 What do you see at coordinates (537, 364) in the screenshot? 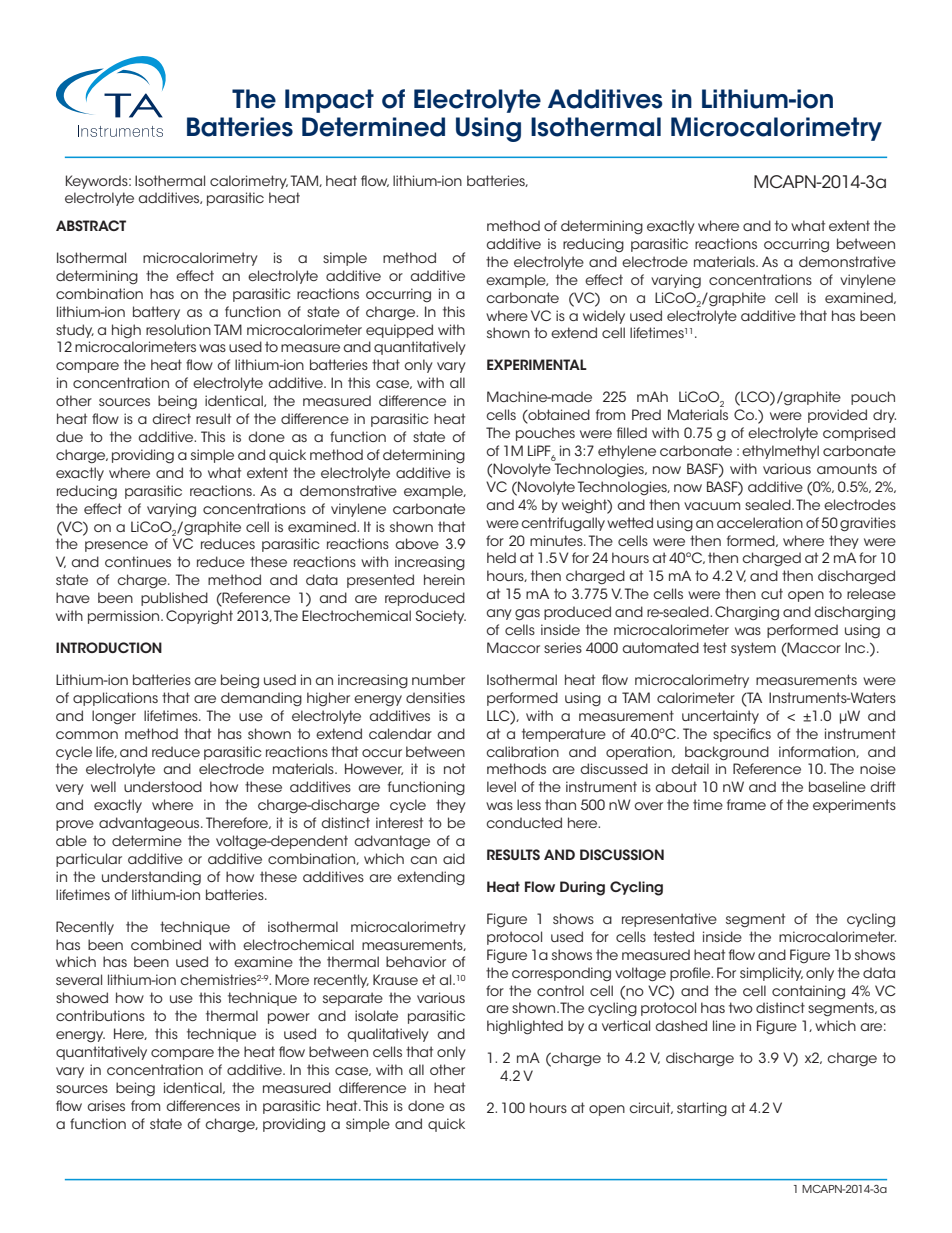
I see `EXPERIMENTAL` at bounding box center [537, 364].
